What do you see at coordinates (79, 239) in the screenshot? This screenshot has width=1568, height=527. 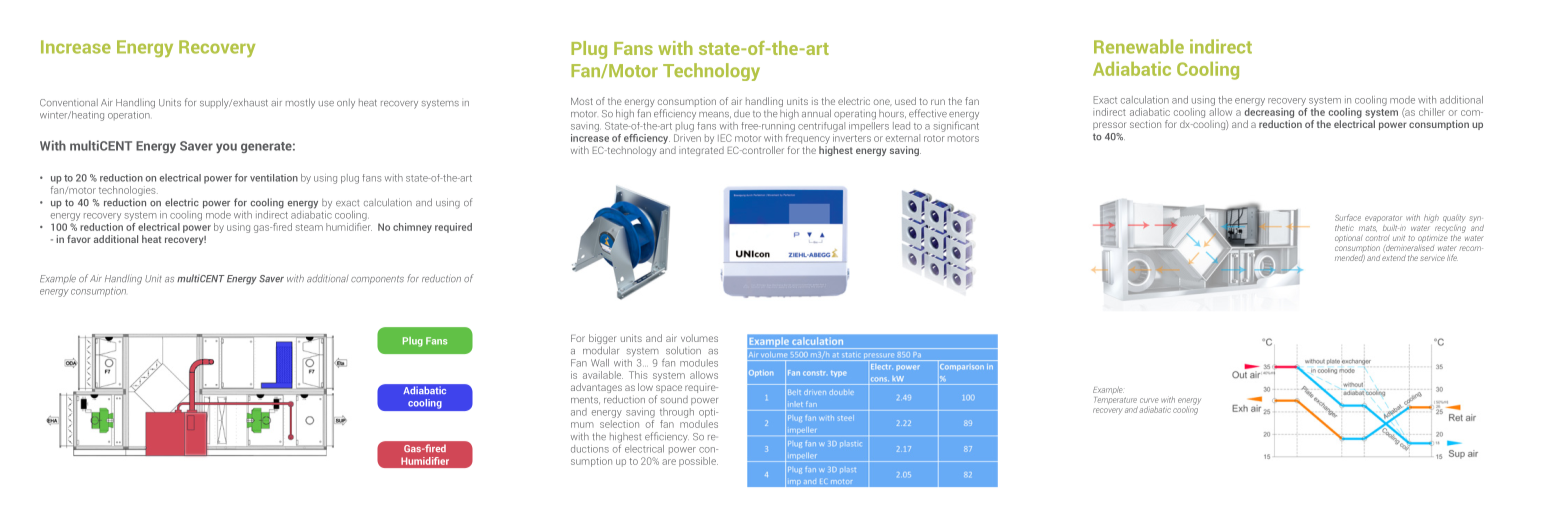 I see `favor` at bounding box center [79, 239].
